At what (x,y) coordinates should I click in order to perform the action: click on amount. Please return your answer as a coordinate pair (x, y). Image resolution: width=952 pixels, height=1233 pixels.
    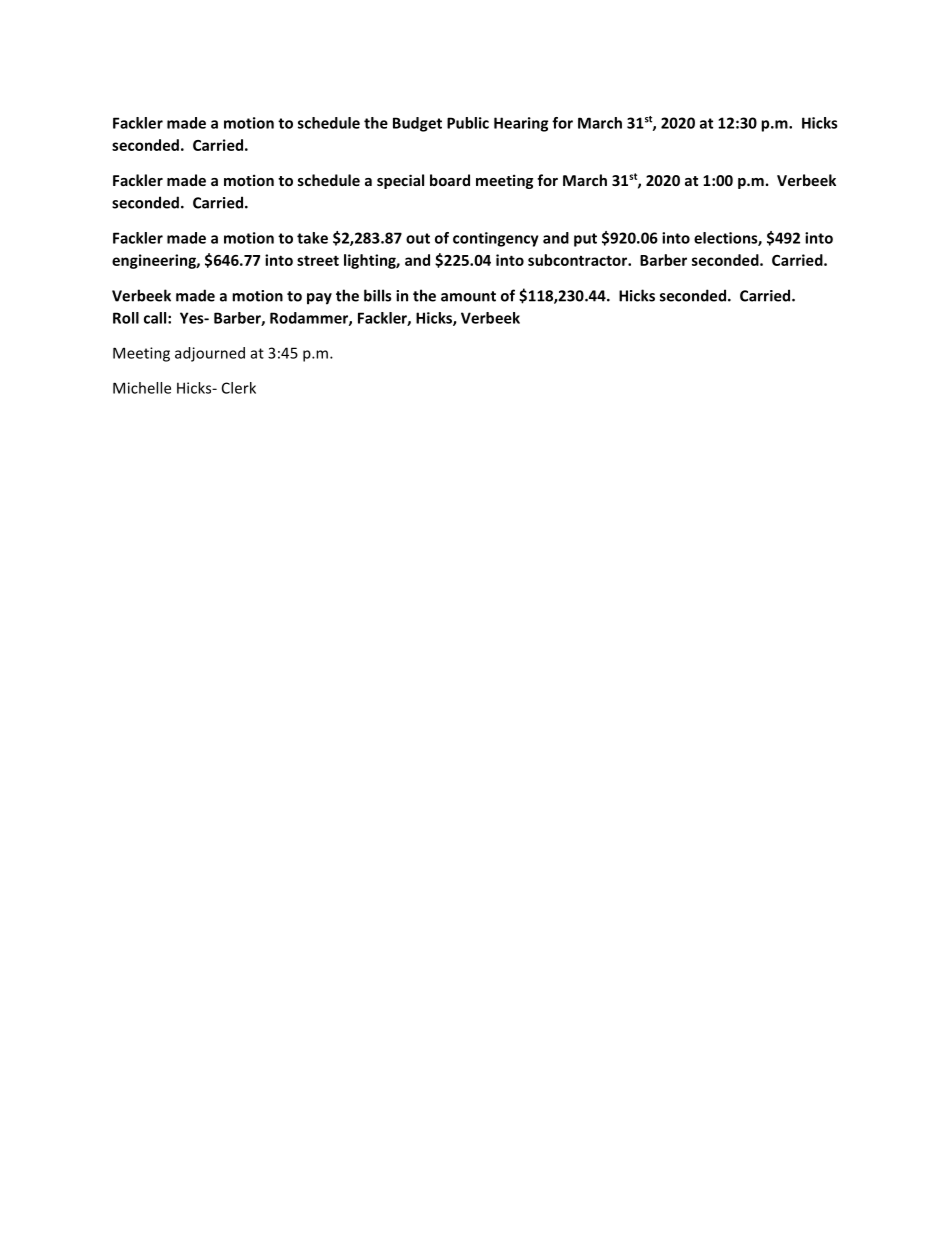
    Looking at the image, I should click on (468, 296).
